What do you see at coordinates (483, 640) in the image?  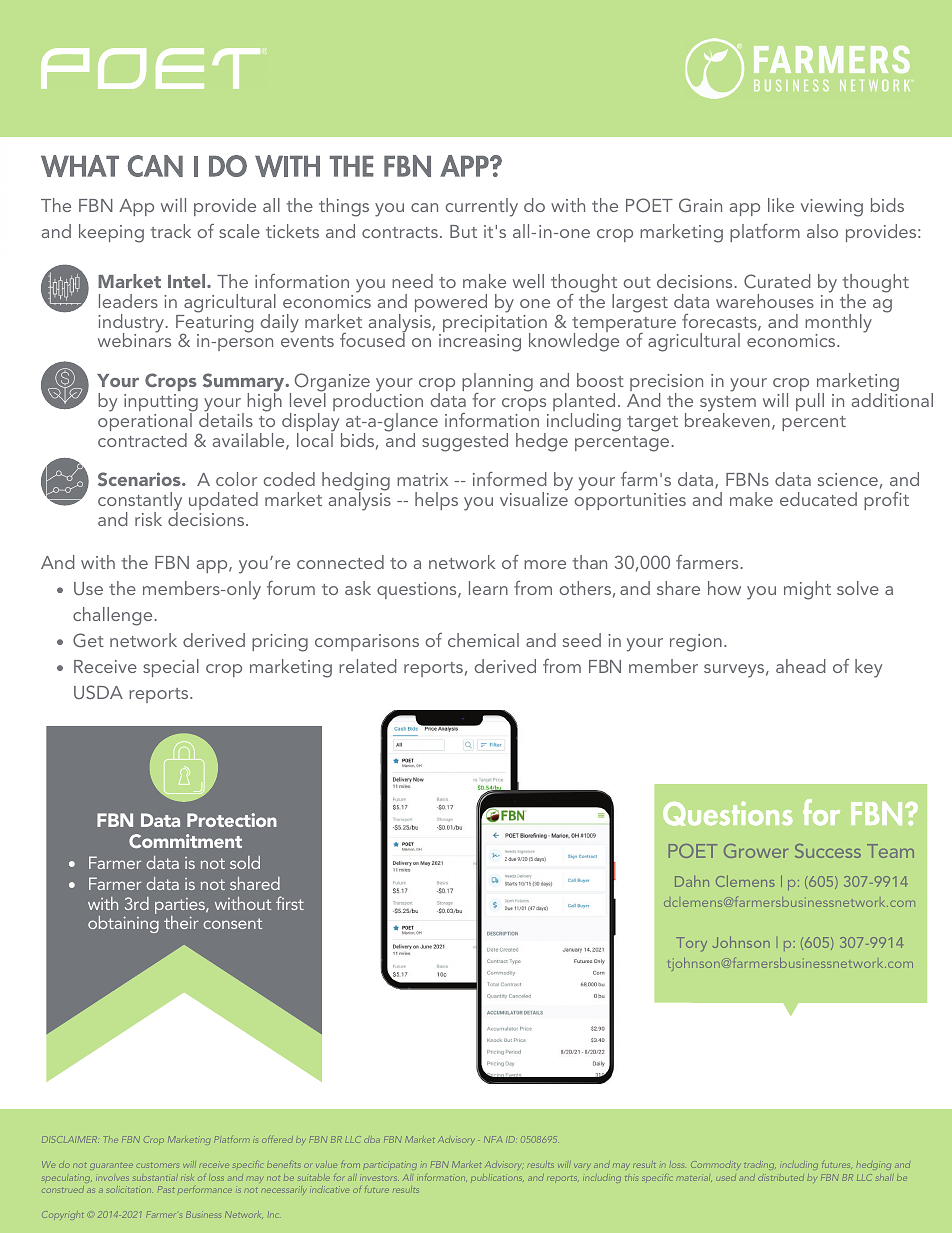 I see `chemical` at bounding box center [483, 640].
